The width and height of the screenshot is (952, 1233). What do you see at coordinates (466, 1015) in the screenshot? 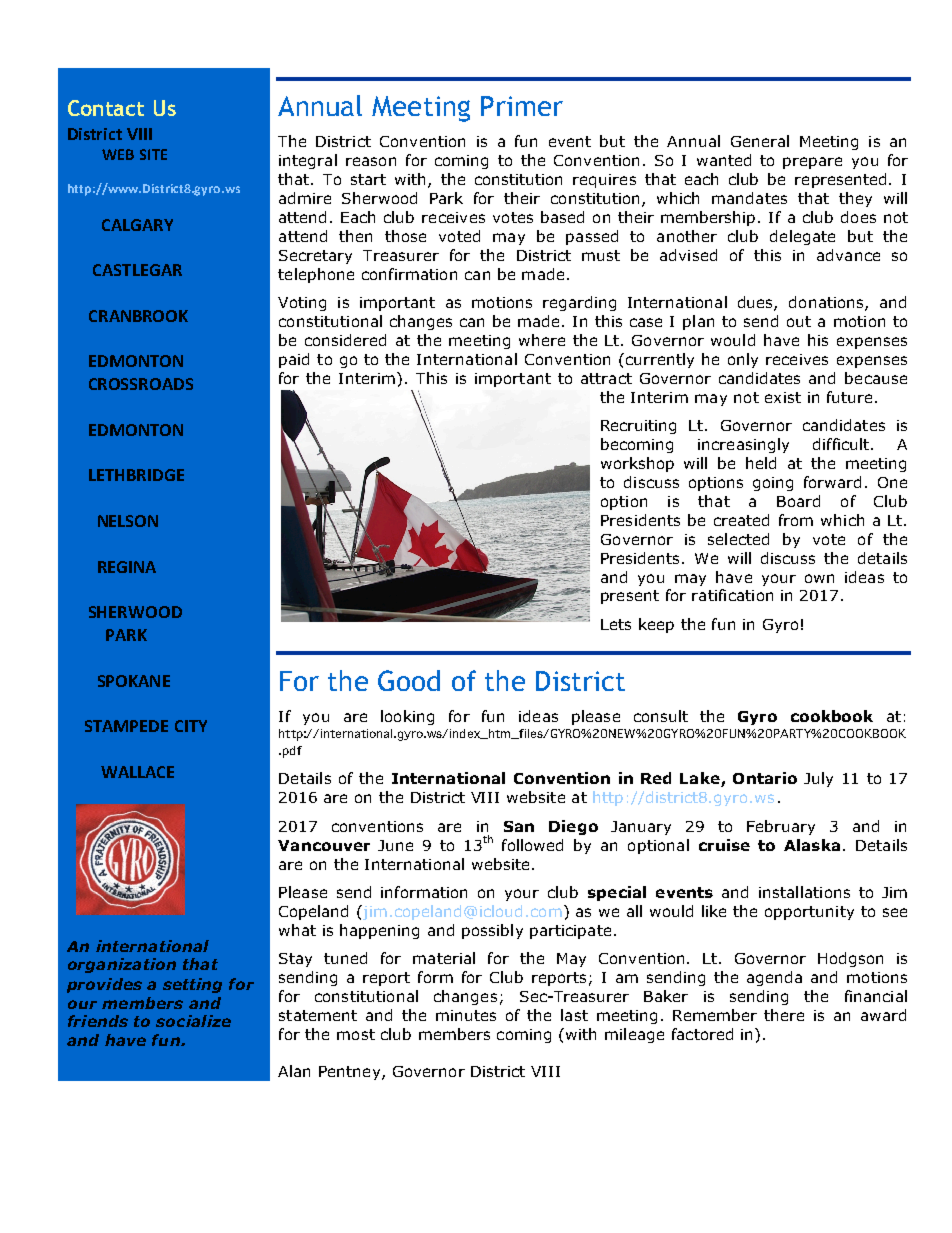
I see `minutes` at bounding box center [466, 1015].
